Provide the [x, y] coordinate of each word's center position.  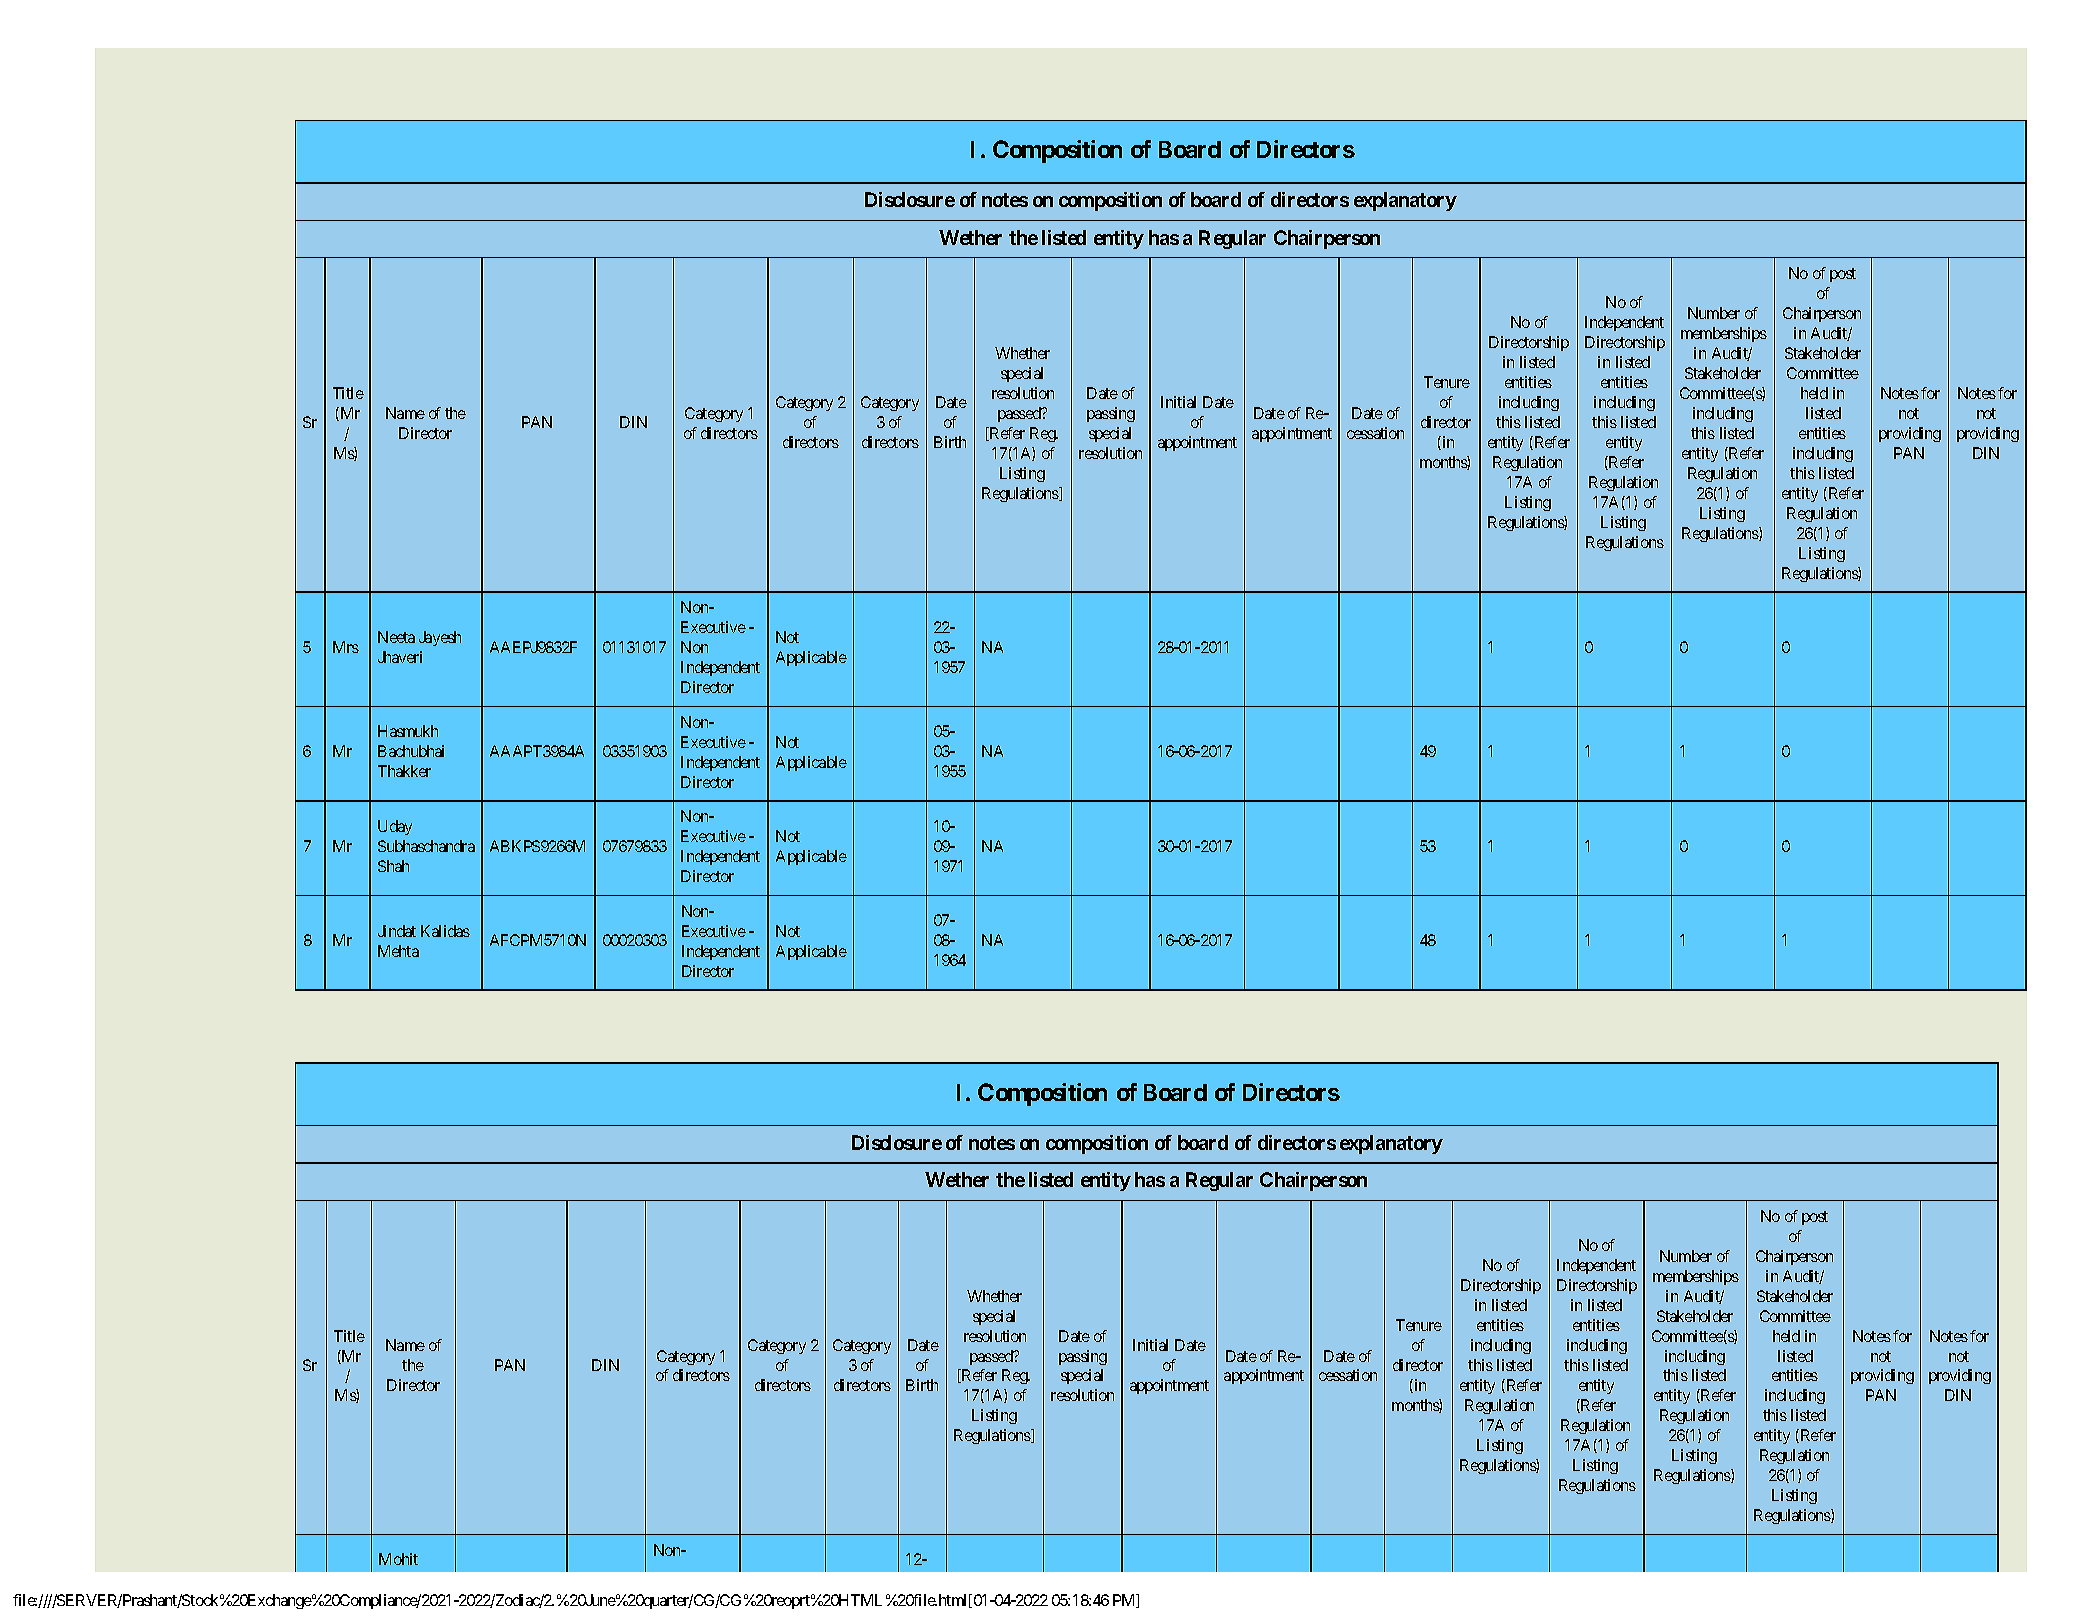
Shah [393, 866]
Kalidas [445, 931]
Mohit [398, 1559]
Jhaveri [400, 657]
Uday [395, 827]
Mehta [398, 951]
